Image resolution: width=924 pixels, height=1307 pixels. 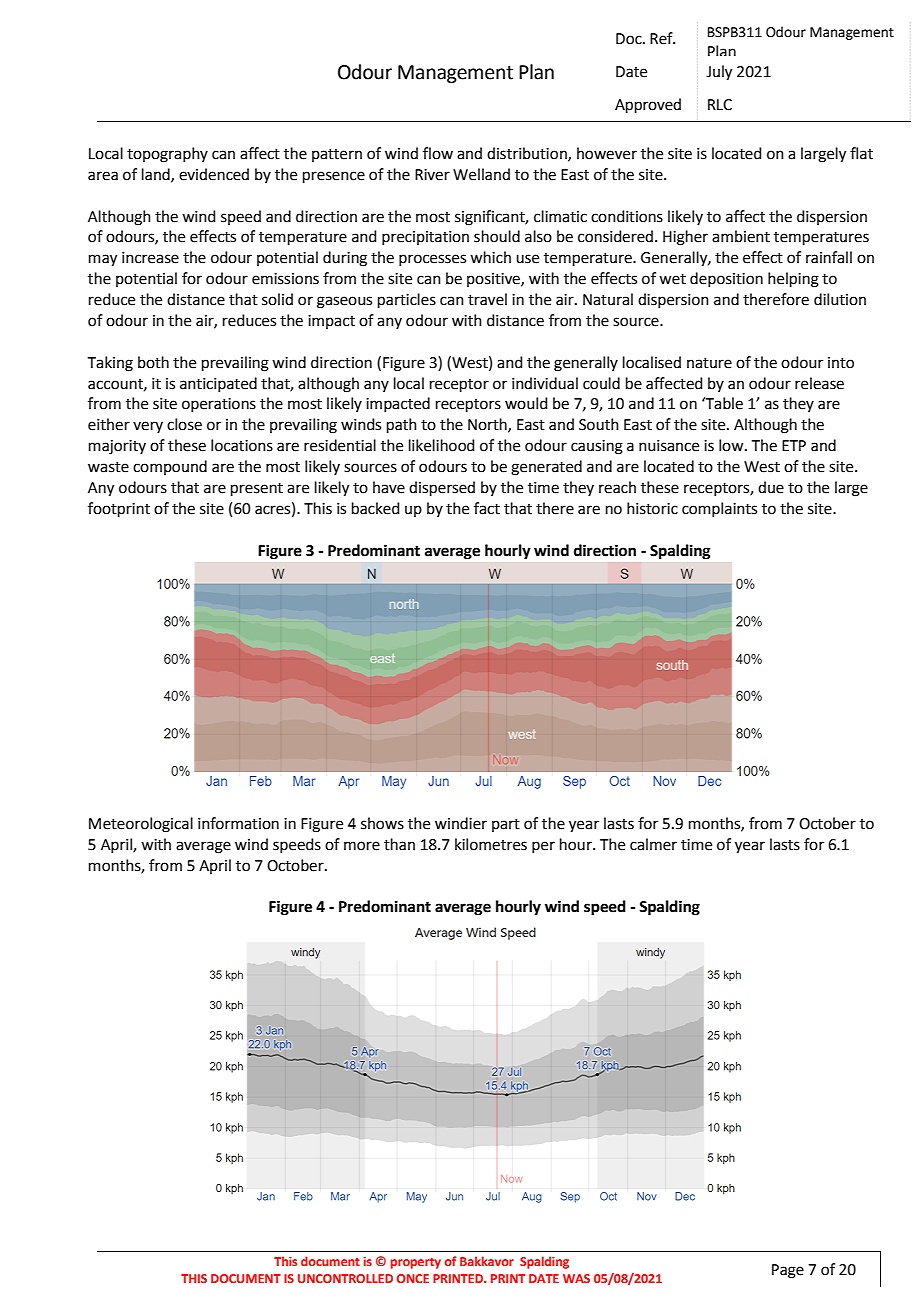 I want to click on due, so click(x=771, y=487).
